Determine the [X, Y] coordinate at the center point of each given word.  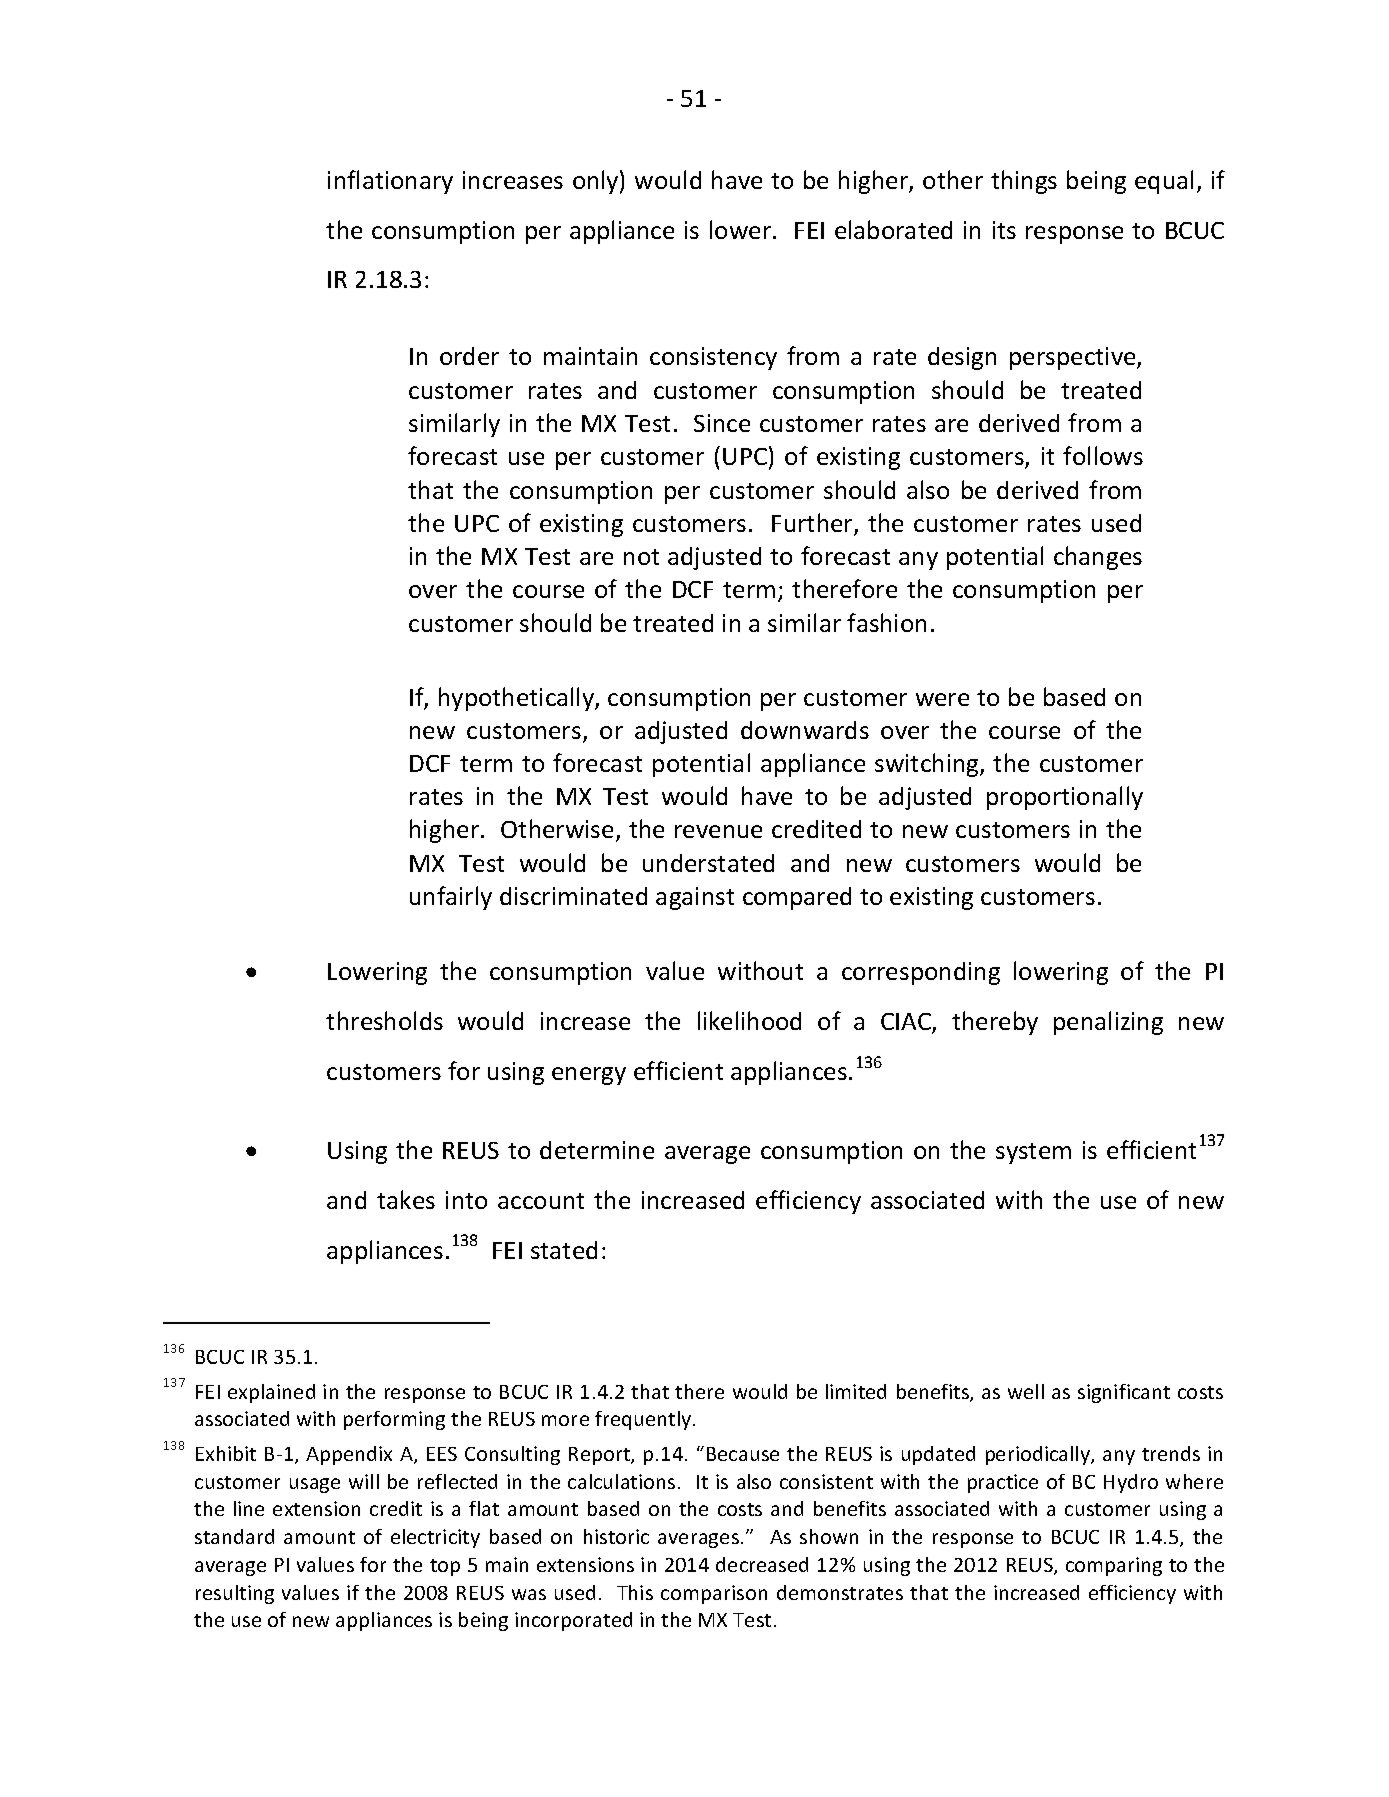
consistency [713, 358]
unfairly [451, 898]
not [641, 557]
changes [1098, 558]
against [695, 898]
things [1024, 182]
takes [406, 1199]
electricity [435, 1538]
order [469, 356]
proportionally [1065, 798]
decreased [762, 1564]
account [541, 1201]
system [1033, 1153]
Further [813, 524]
